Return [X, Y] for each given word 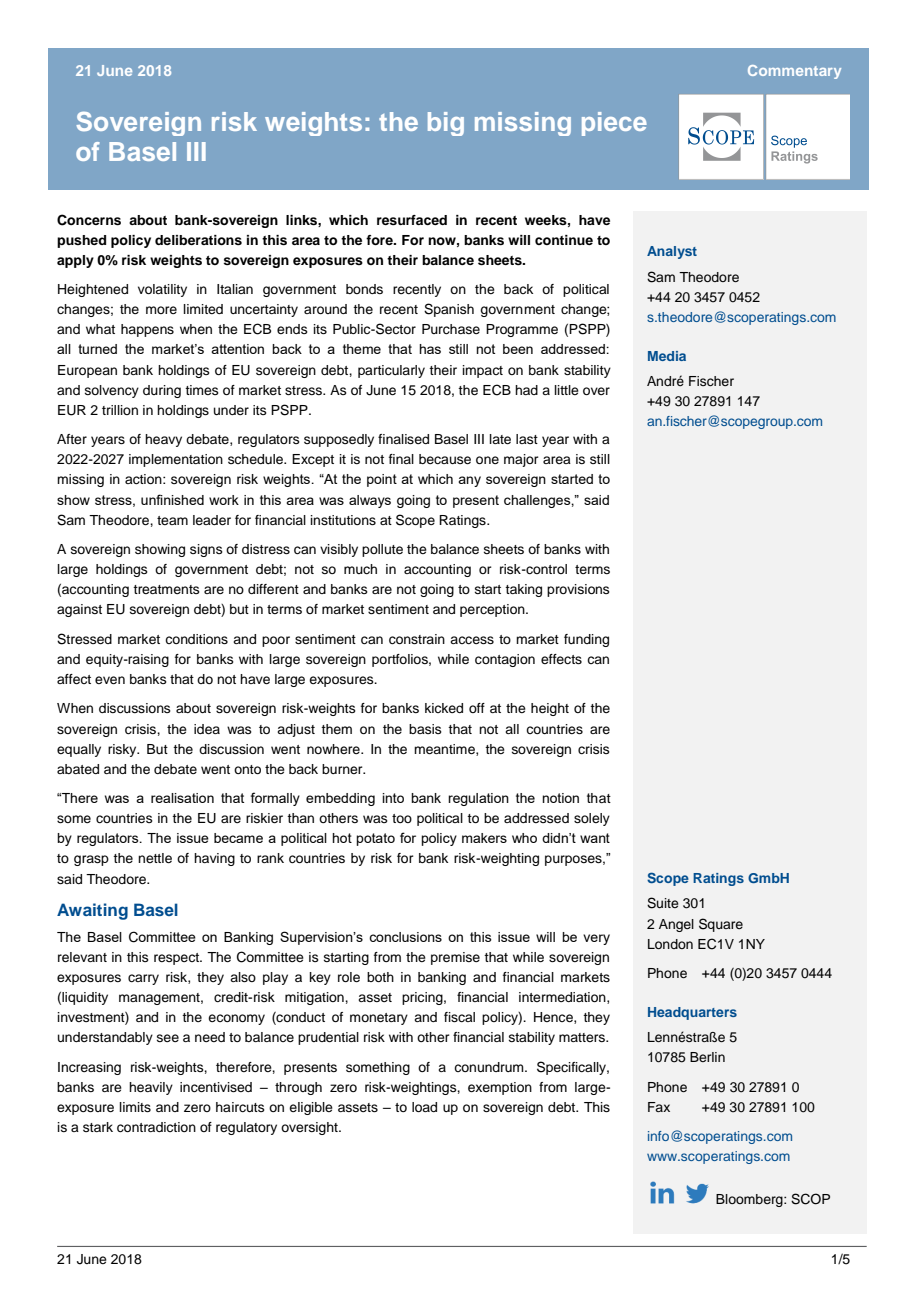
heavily [151, 1088]
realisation [182, 798]
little [567, 390]
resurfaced [412, 220]
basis [425, 729]
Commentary [794, 72]
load [424, 1107]
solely [592, 819]
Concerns [89, 220]
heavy [163, 440]
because [445, 459]
